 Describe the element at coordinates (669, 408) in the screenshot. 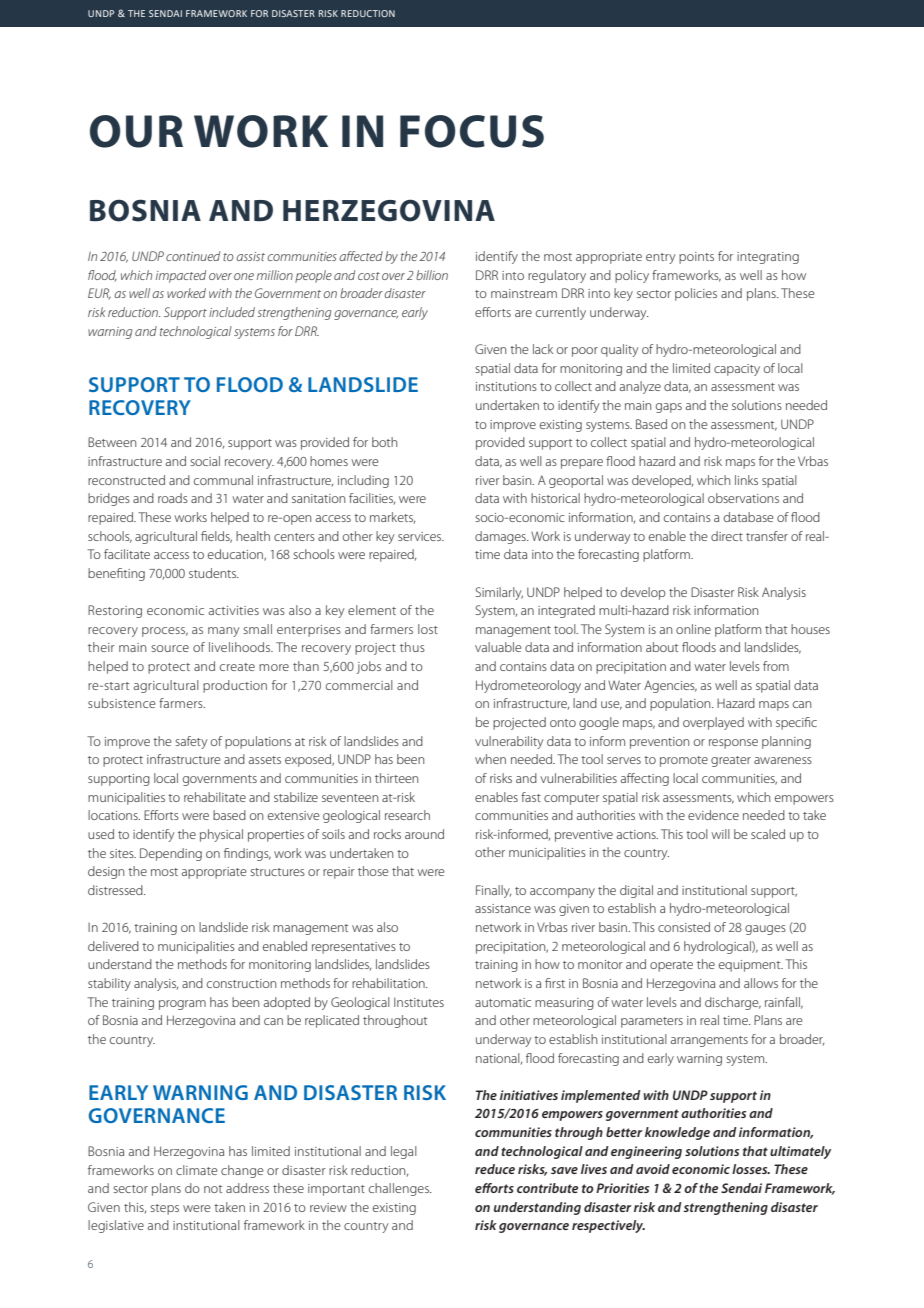

I see `gaps` at that location.
